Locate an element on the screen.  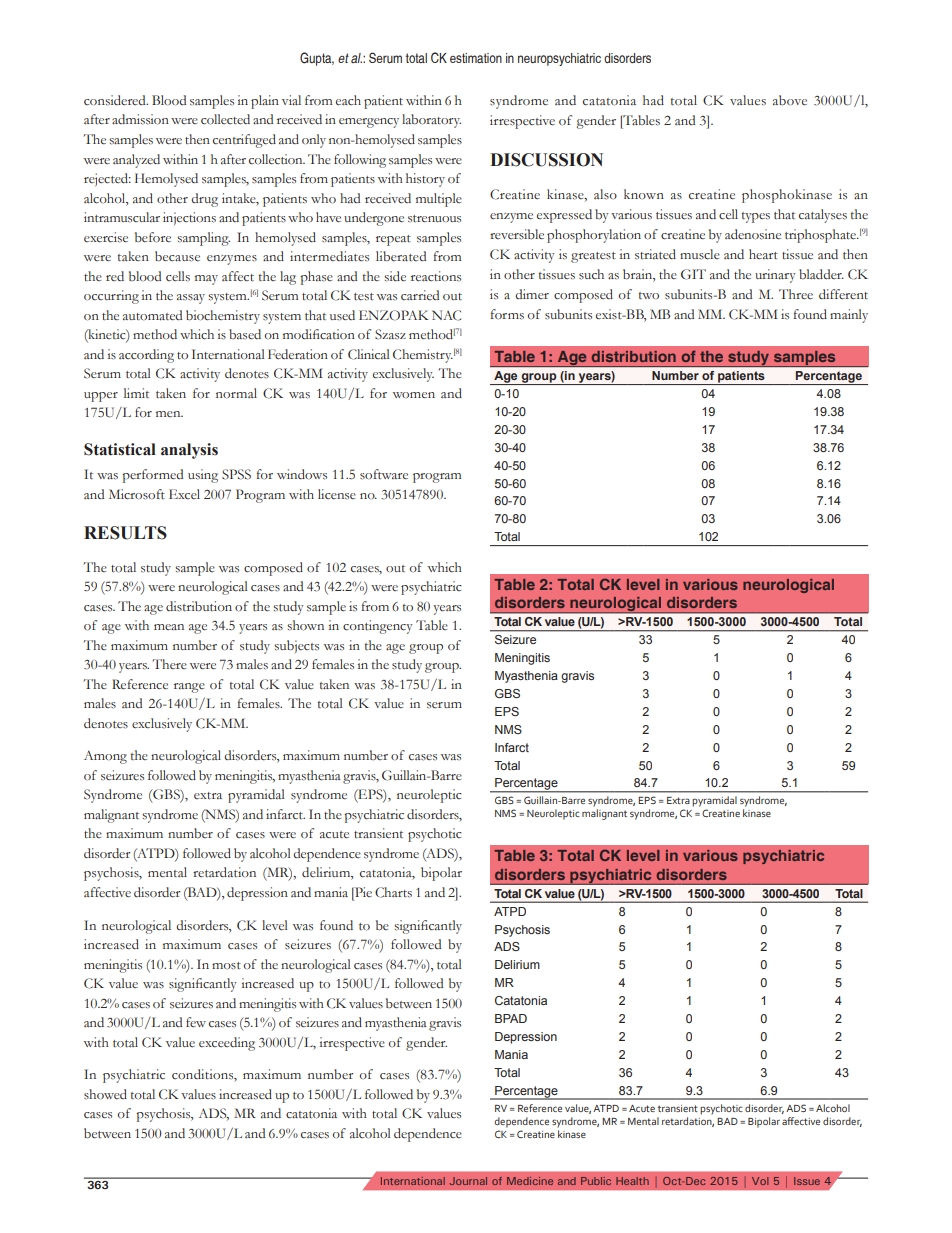
contingency is located at coordinates (378, 627).
